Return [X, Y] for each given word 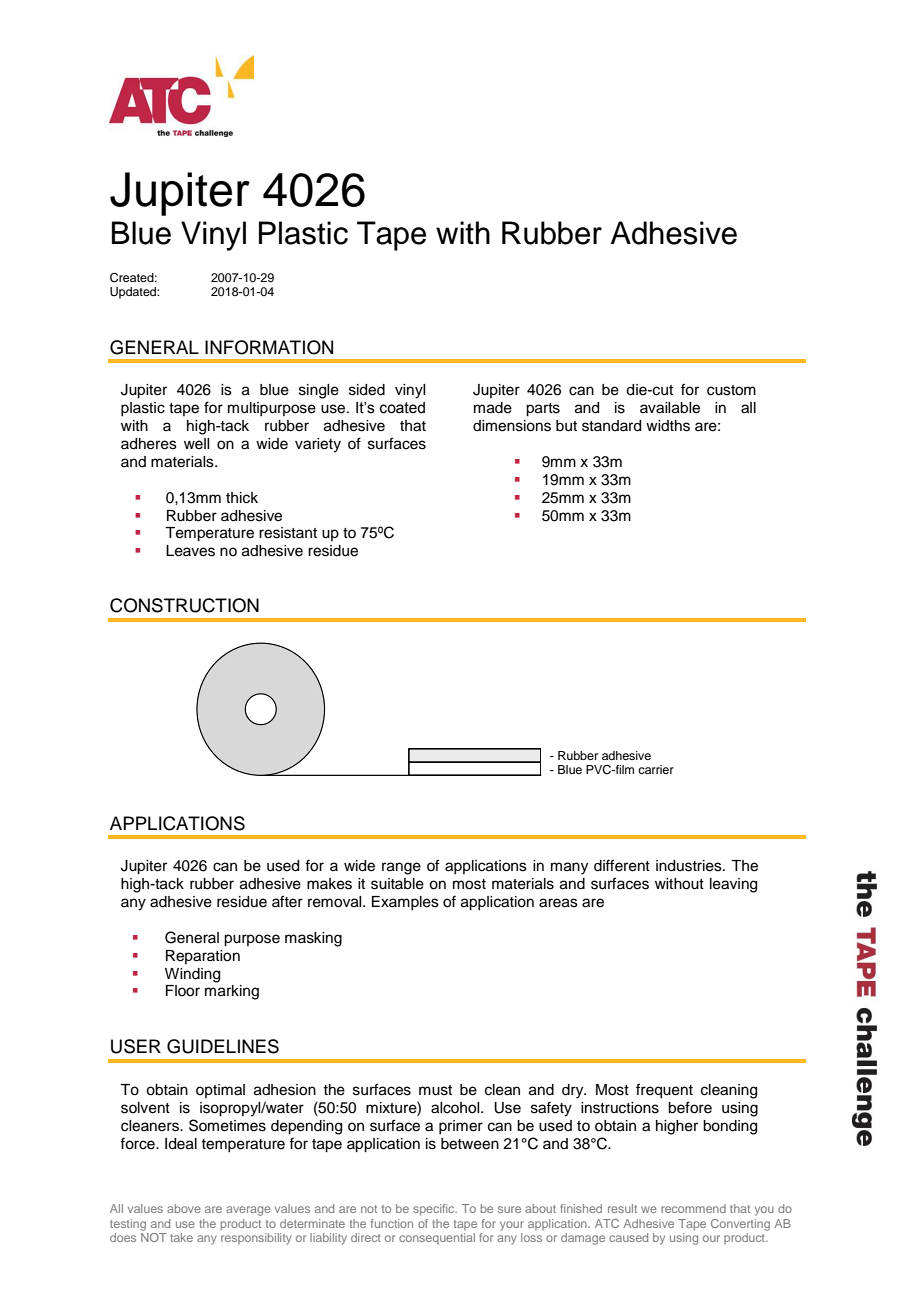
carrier [656, 769]
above [184, 1208]
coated [402, 408]
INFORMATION [269, 347]
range [401, 868]
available [670, 408]
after [287, 901]
